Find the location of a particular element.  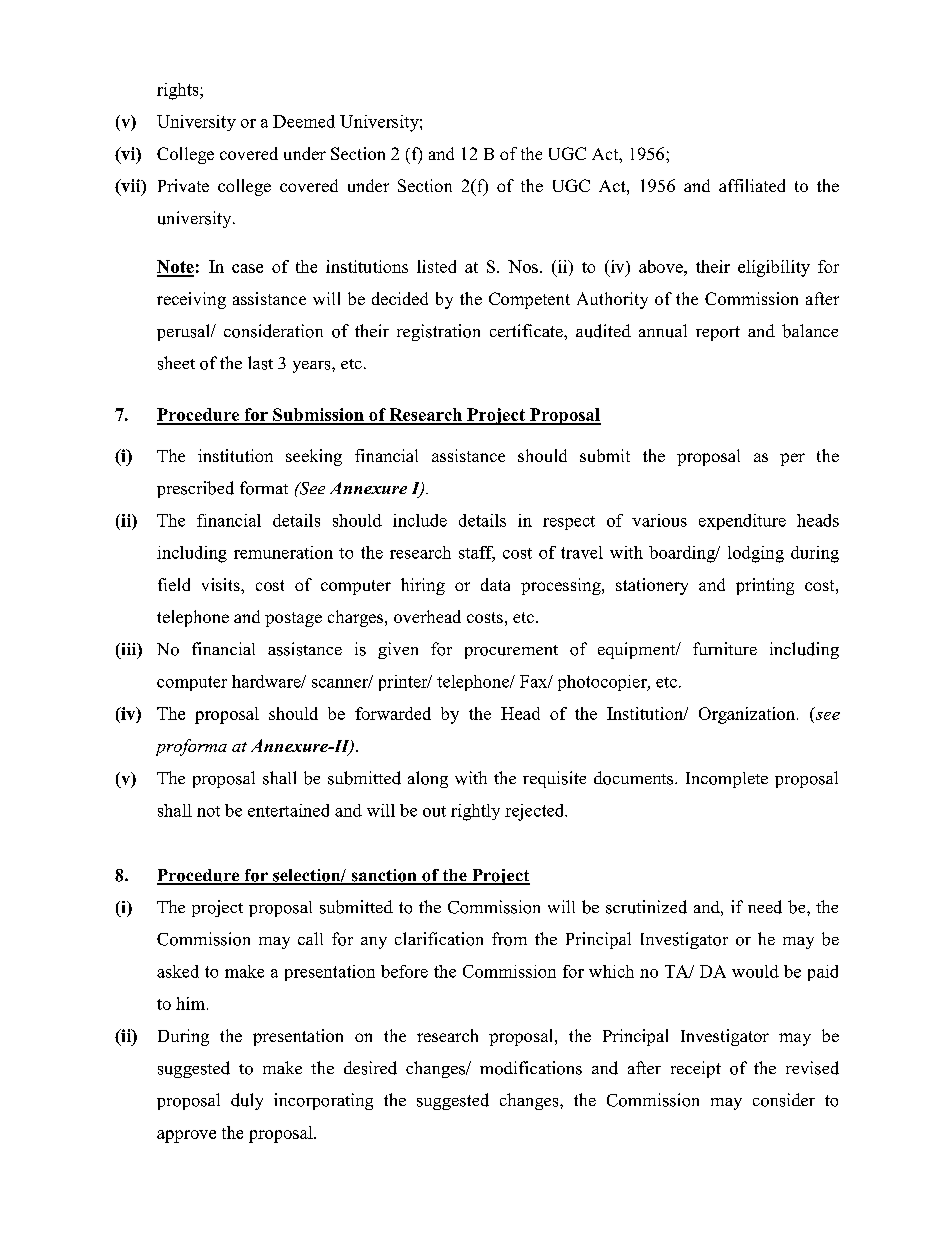

visits is located at coordinates (222, 584).
